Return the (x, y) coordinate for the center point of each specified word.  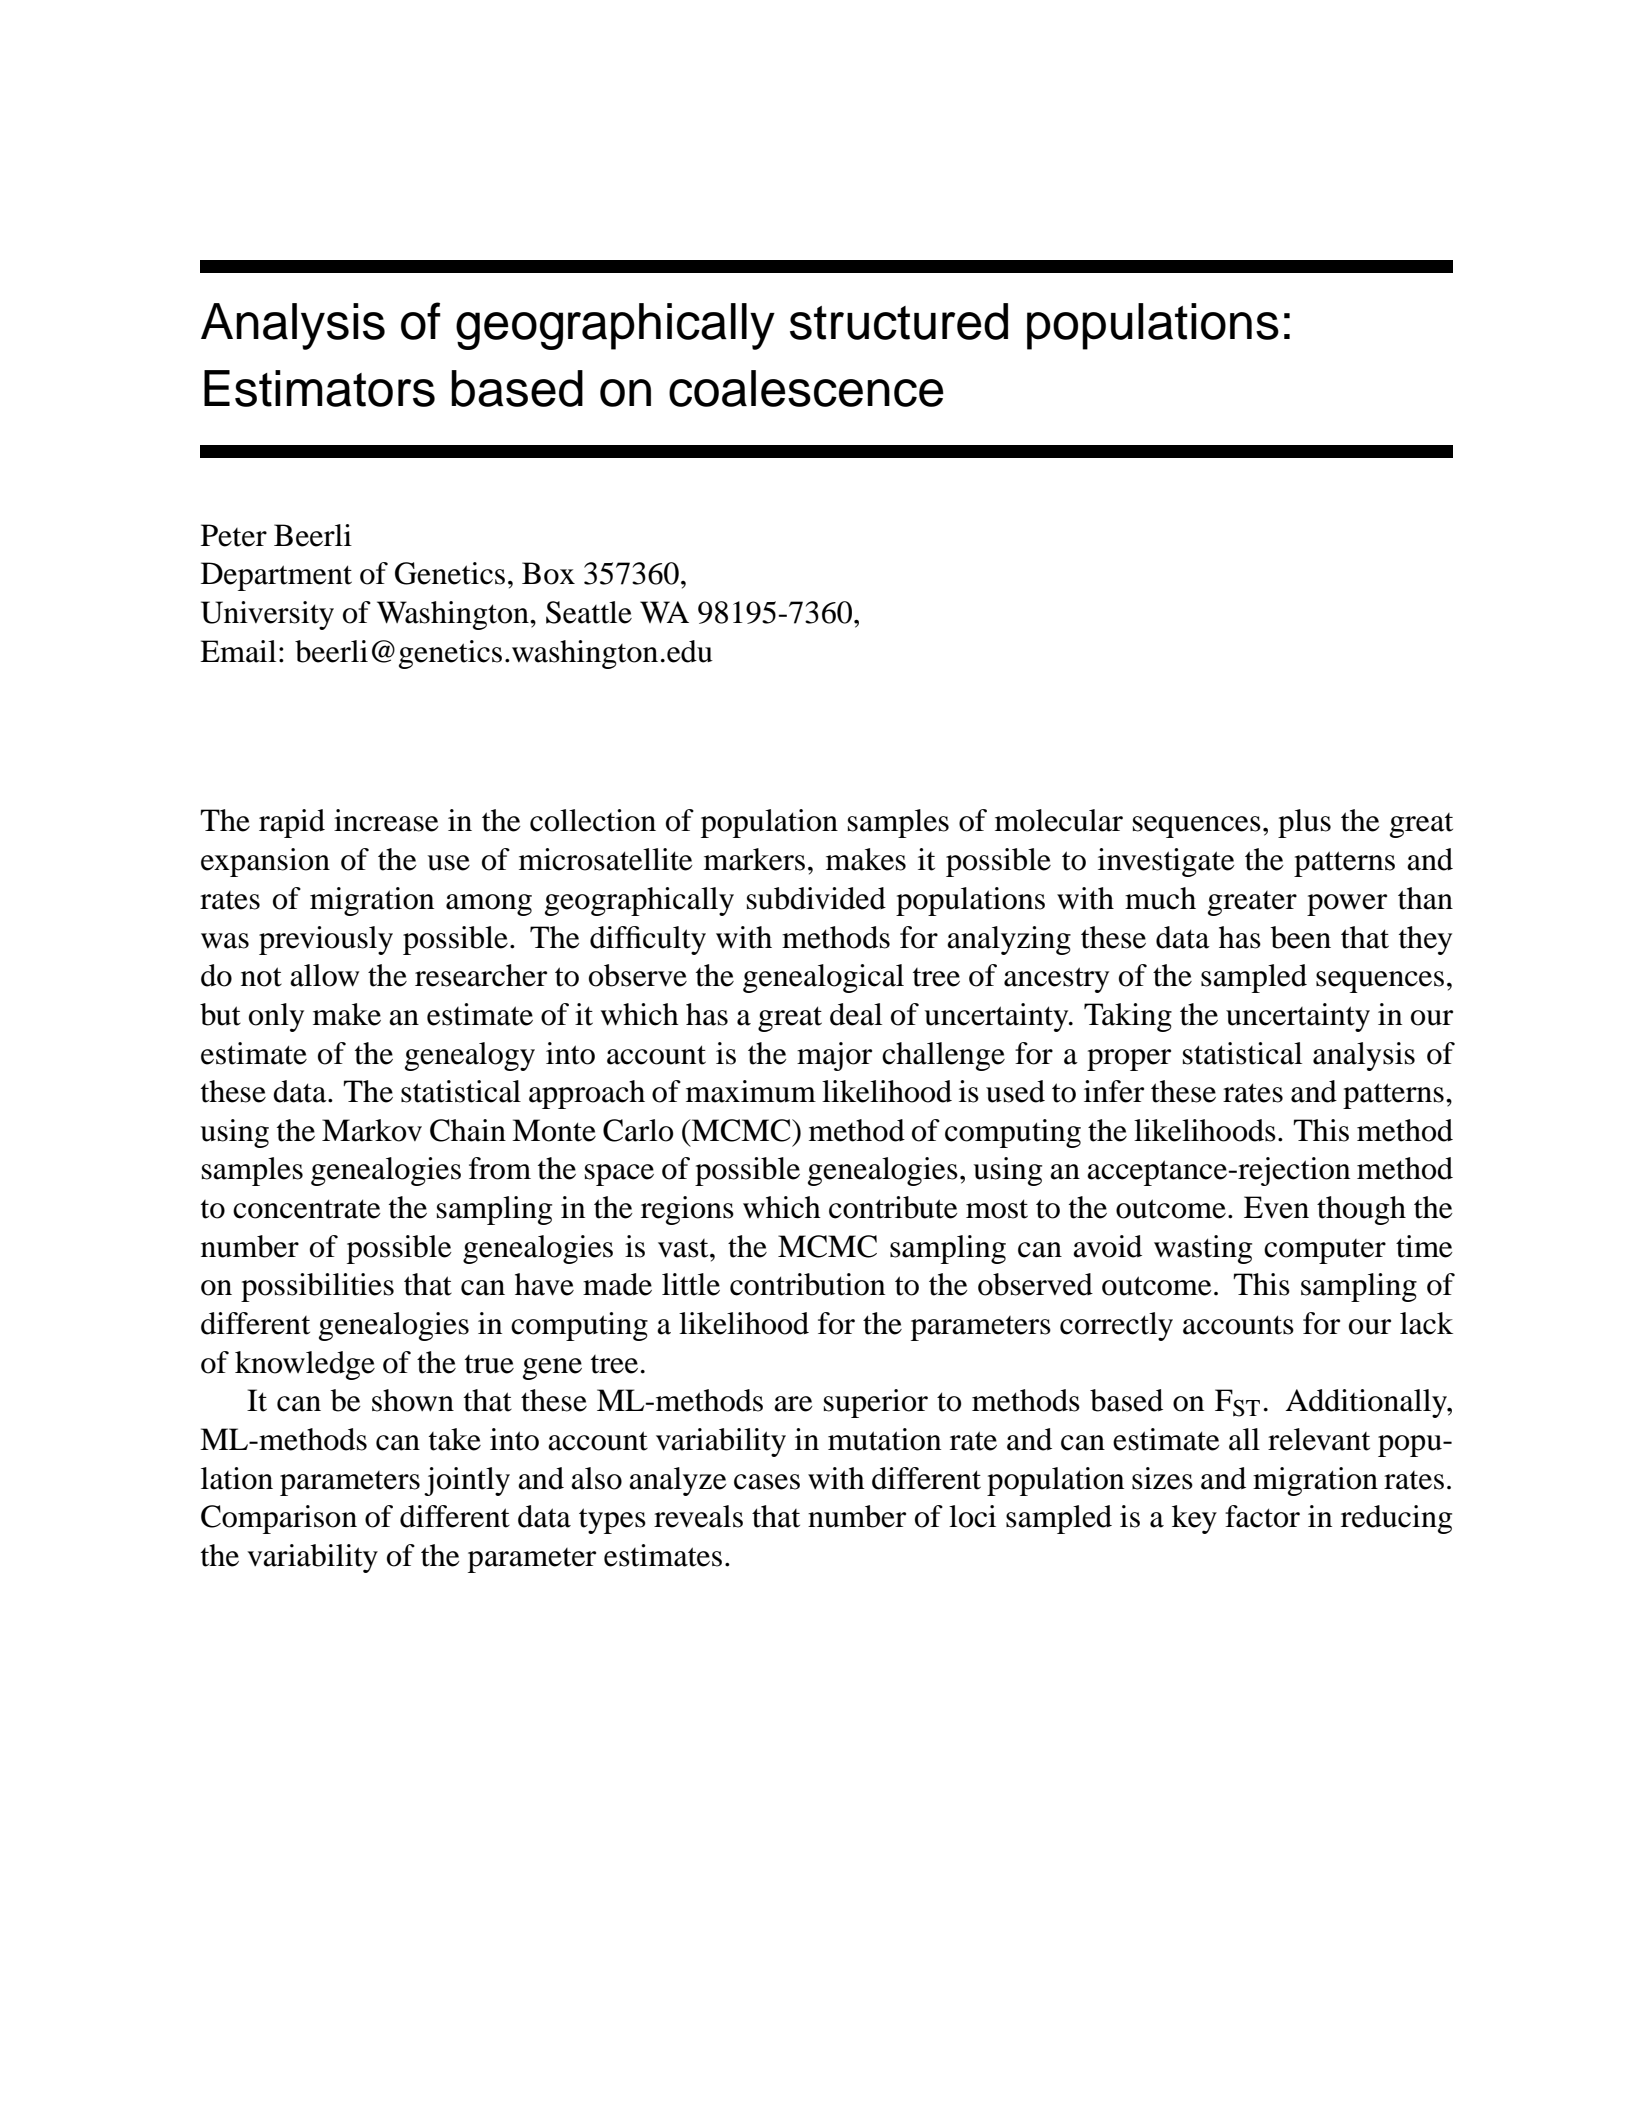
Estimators (319, 388)
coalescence (806, 388)
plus (1304, 823)
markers (754, 859)
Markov (372, 1130)
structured (899, 321)
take (455, 1439)
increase (386, 820)
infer (1114, 1091)
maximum (751, 1091)
